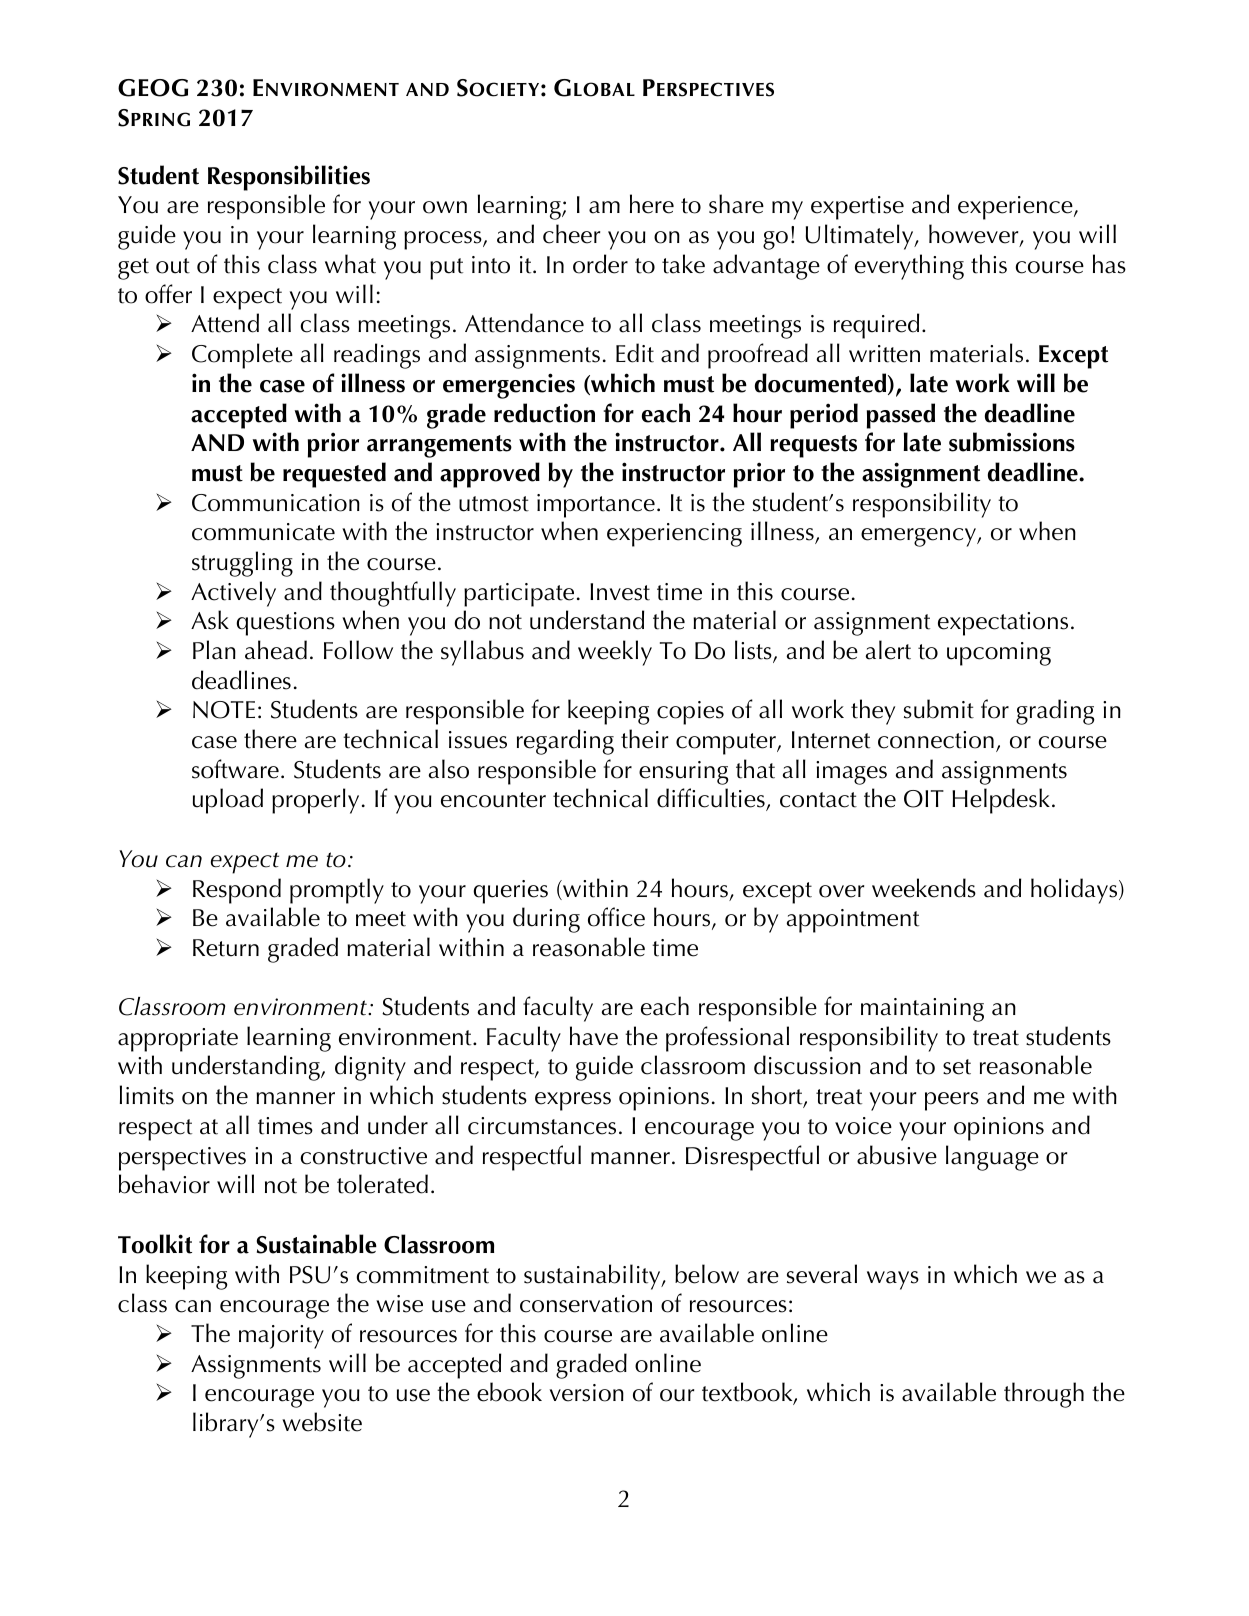  What do you see at coordinates (1044, 1395) in the screenshot?
I see `through` at bounding box center [1044, 1395].
